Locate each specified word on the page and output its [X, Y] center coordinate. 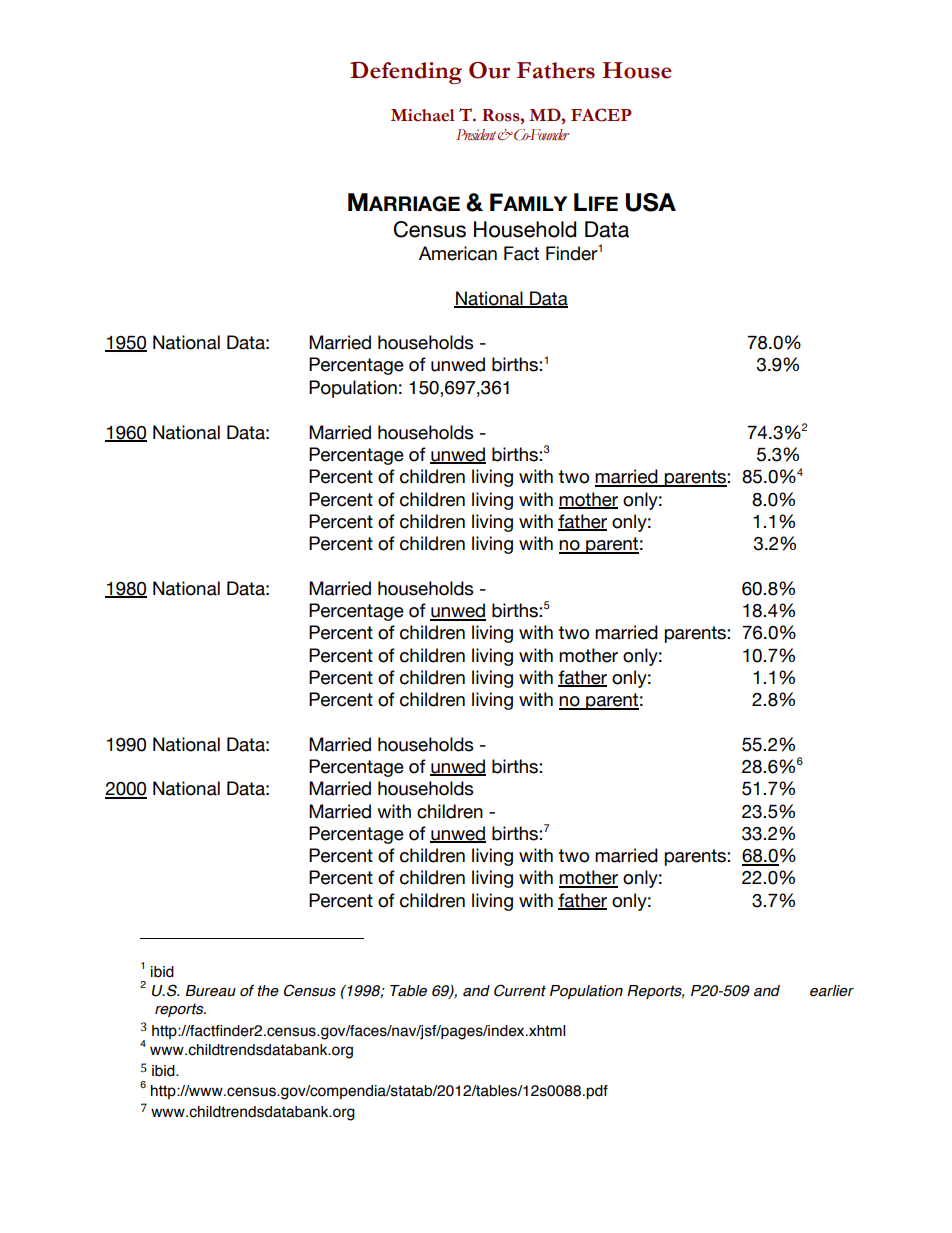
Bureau [210, 991]
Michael [423, 115]
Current [520, 990]
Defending [406, 73]
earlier [832, 991]
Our [489, 70]
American [458, 253]
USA [651, 202]
